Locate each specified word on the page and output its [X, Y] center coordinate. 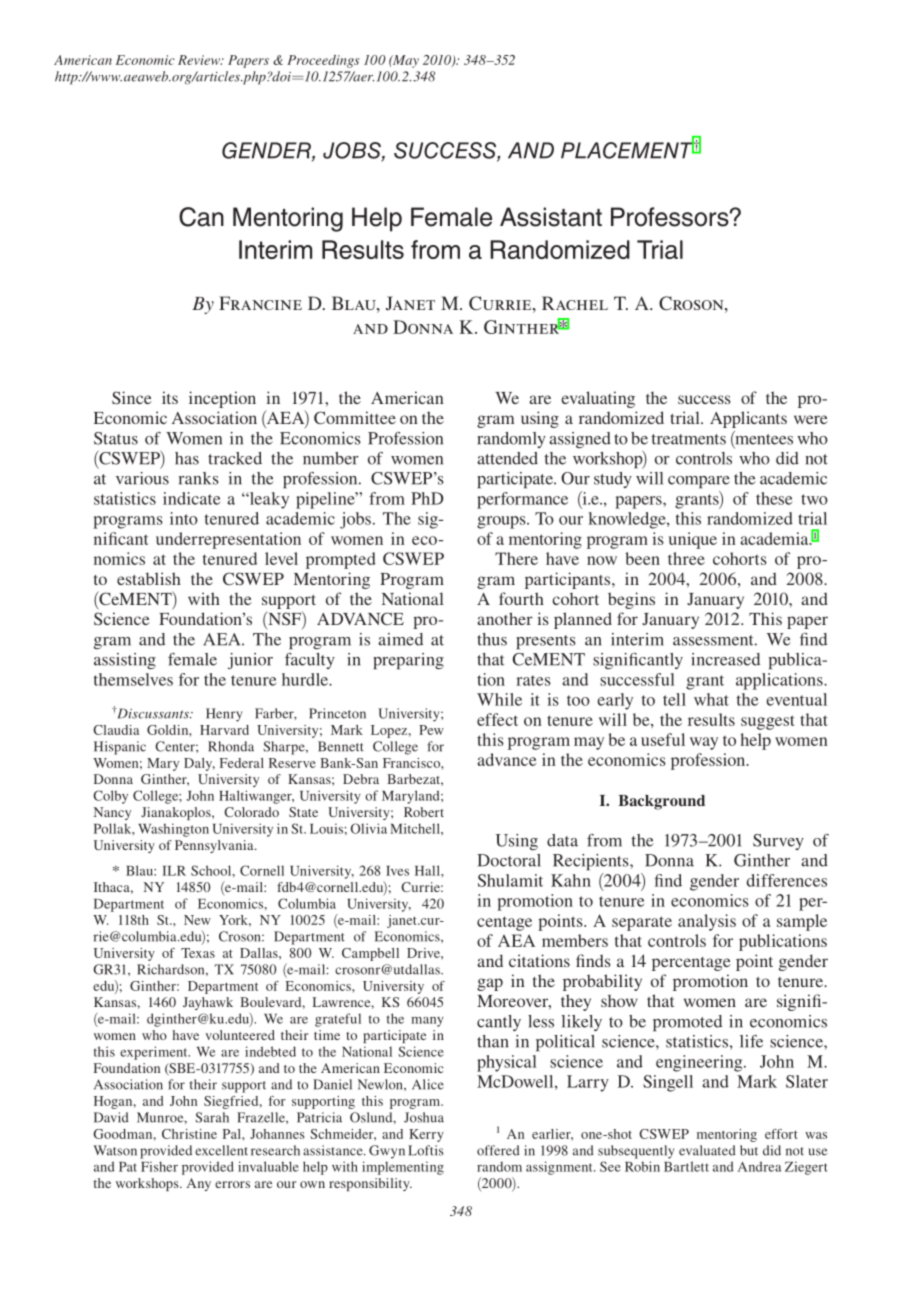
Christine [189, 1134]
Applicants [748, 419]
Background [661, 802]
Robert [424, 812]
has [187, 458]
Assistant [551, 217]
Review [200, 60]
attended [507, 458]
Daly [199, 764]
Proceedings [323, 61]
